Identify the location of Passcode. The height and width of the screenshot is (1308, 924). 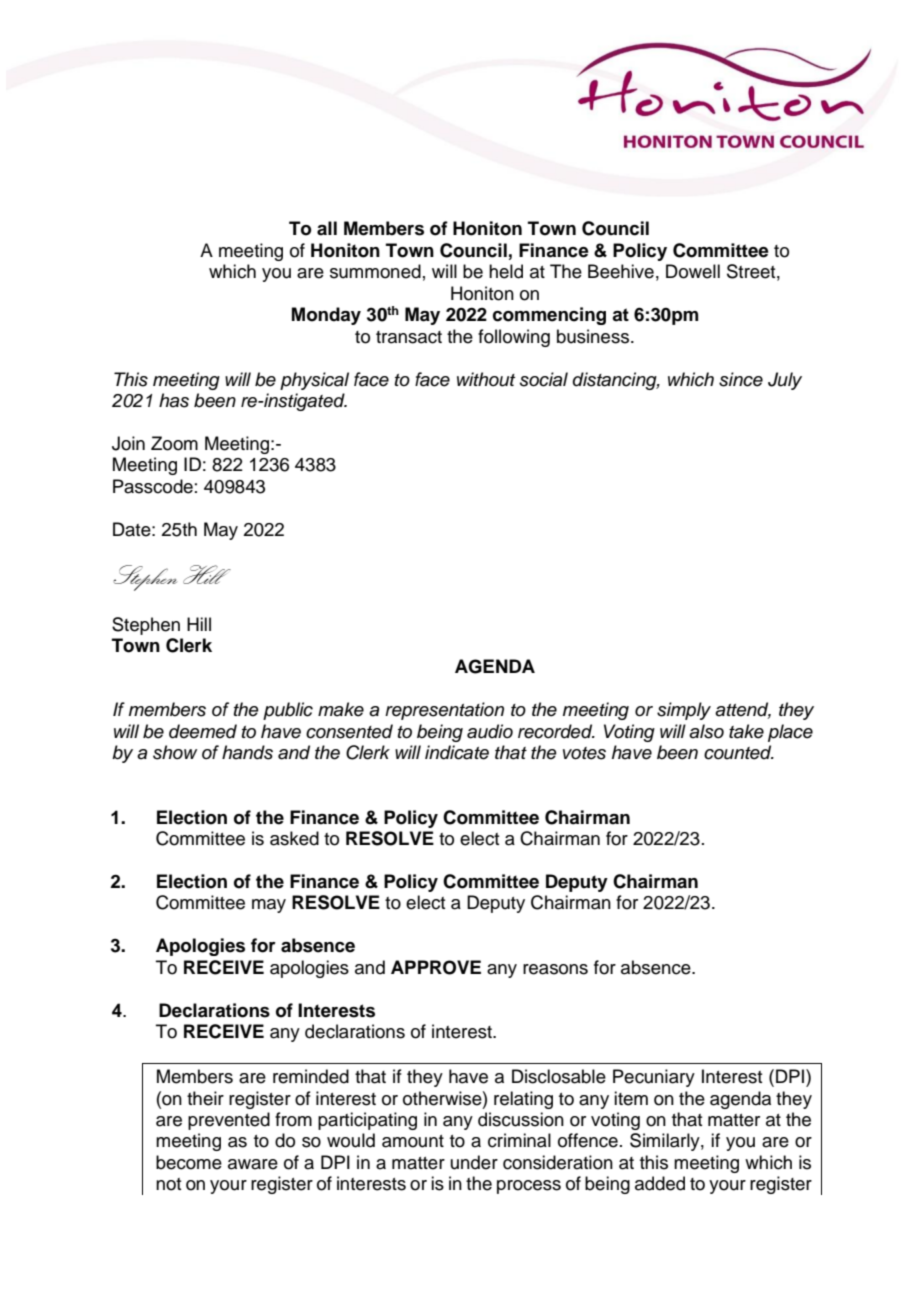
(153, 486).
